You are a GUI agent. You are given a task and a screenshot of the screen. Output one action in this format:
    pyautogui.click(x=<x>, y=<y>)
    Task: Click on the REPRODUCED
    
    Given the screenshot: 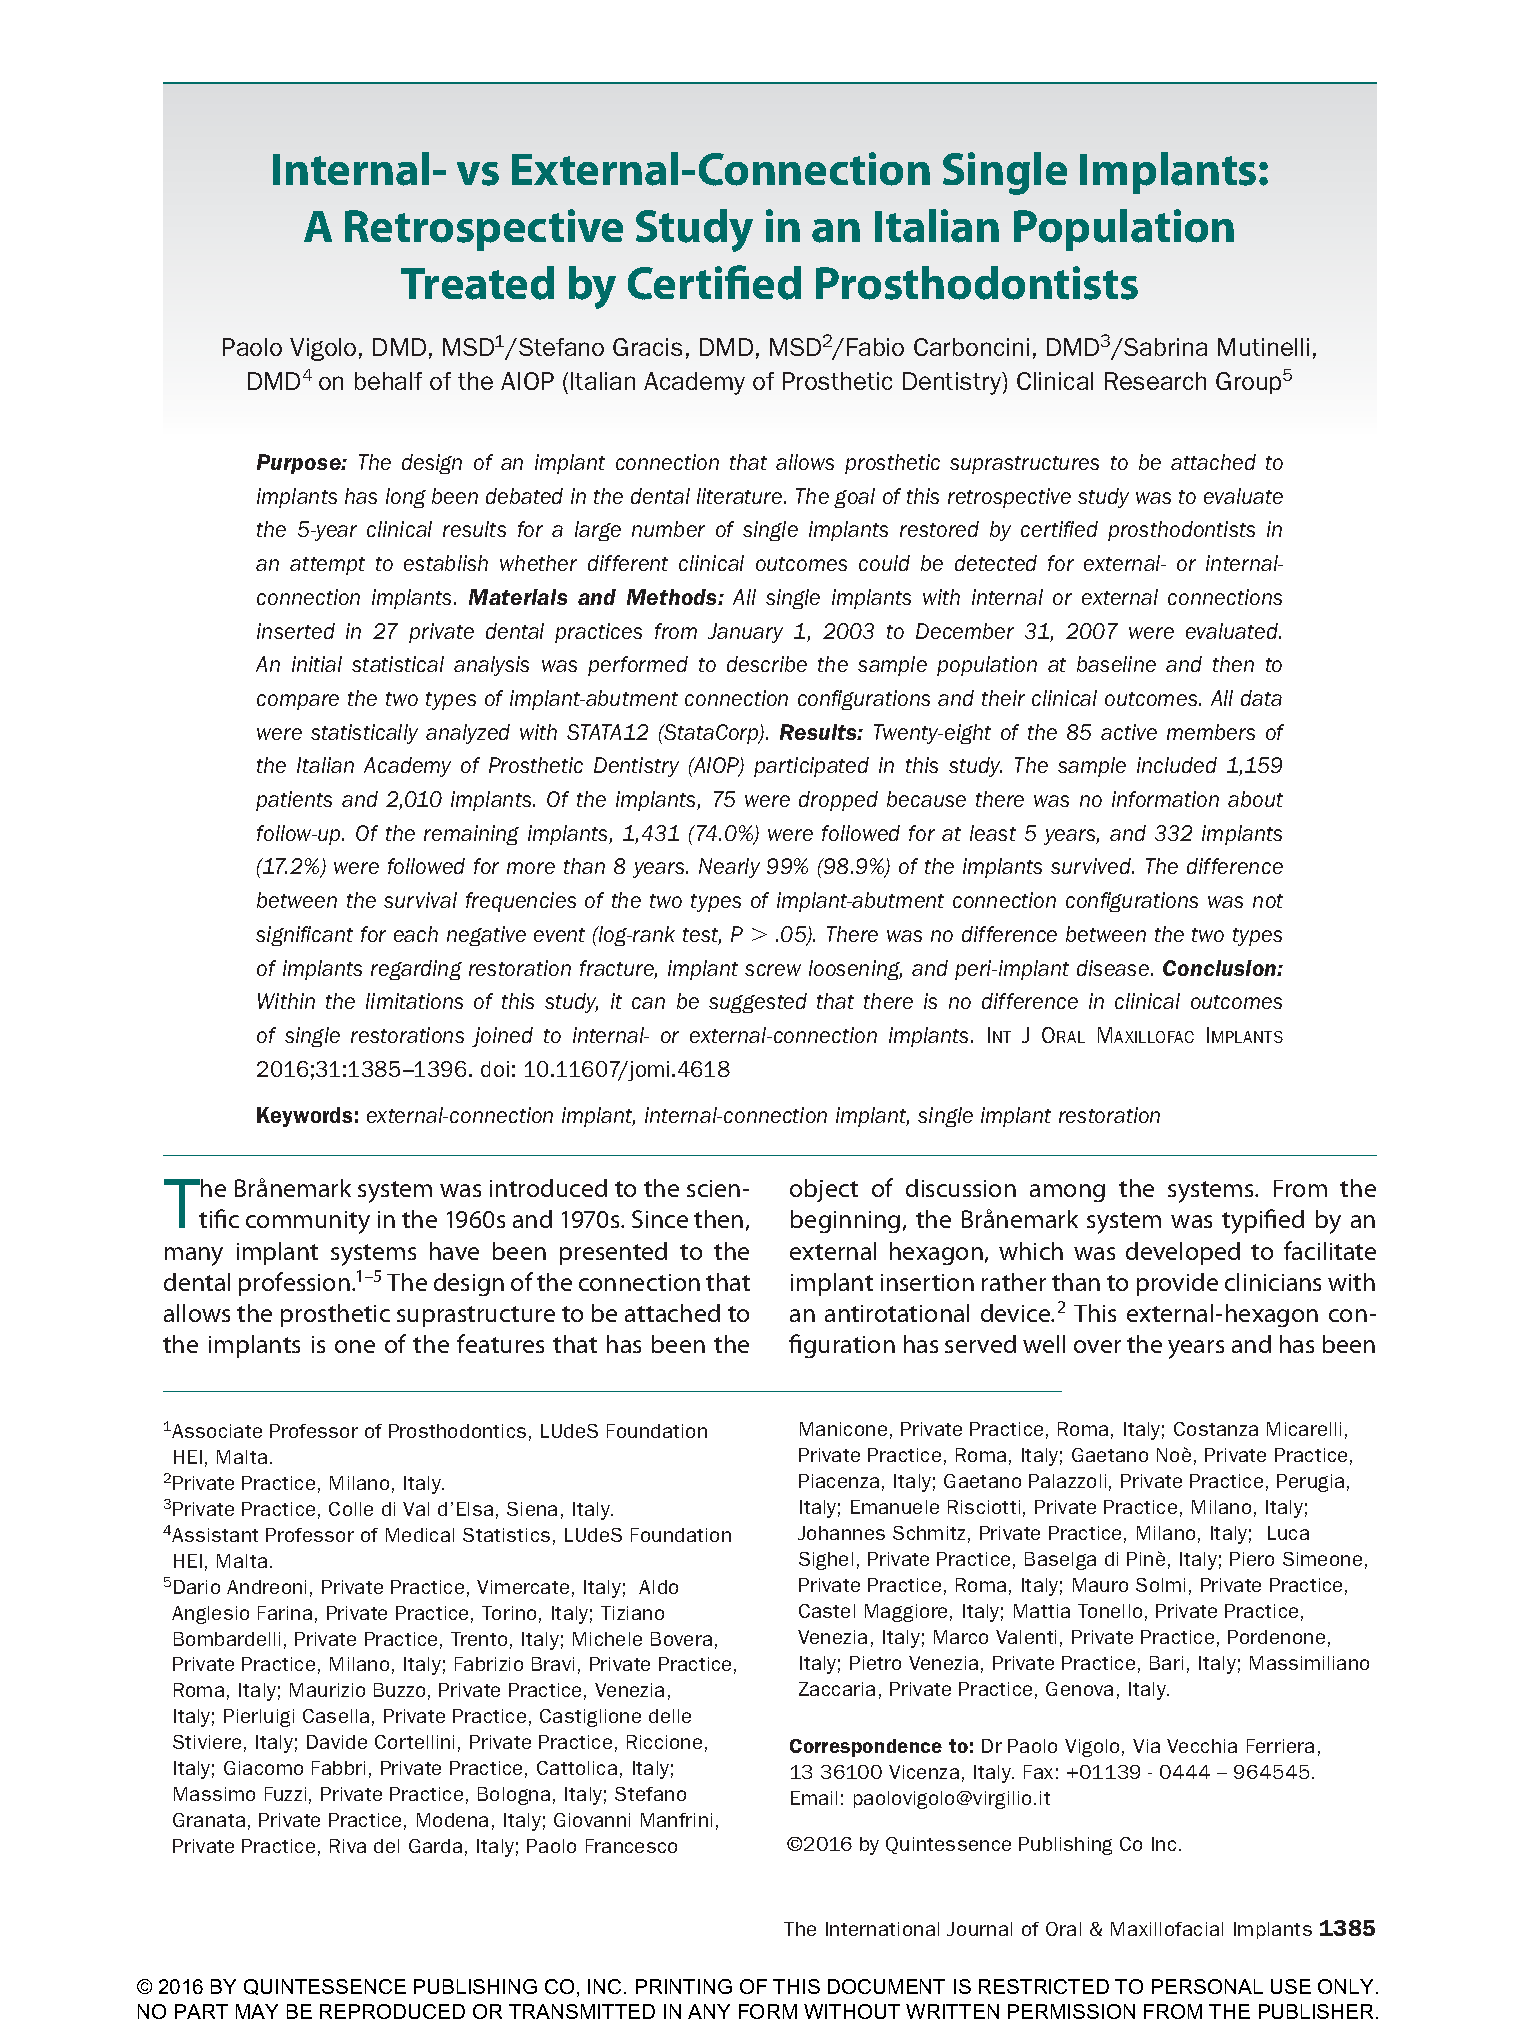 What is the action you would take?
    pyautogui.click(x=392, y=2011)
